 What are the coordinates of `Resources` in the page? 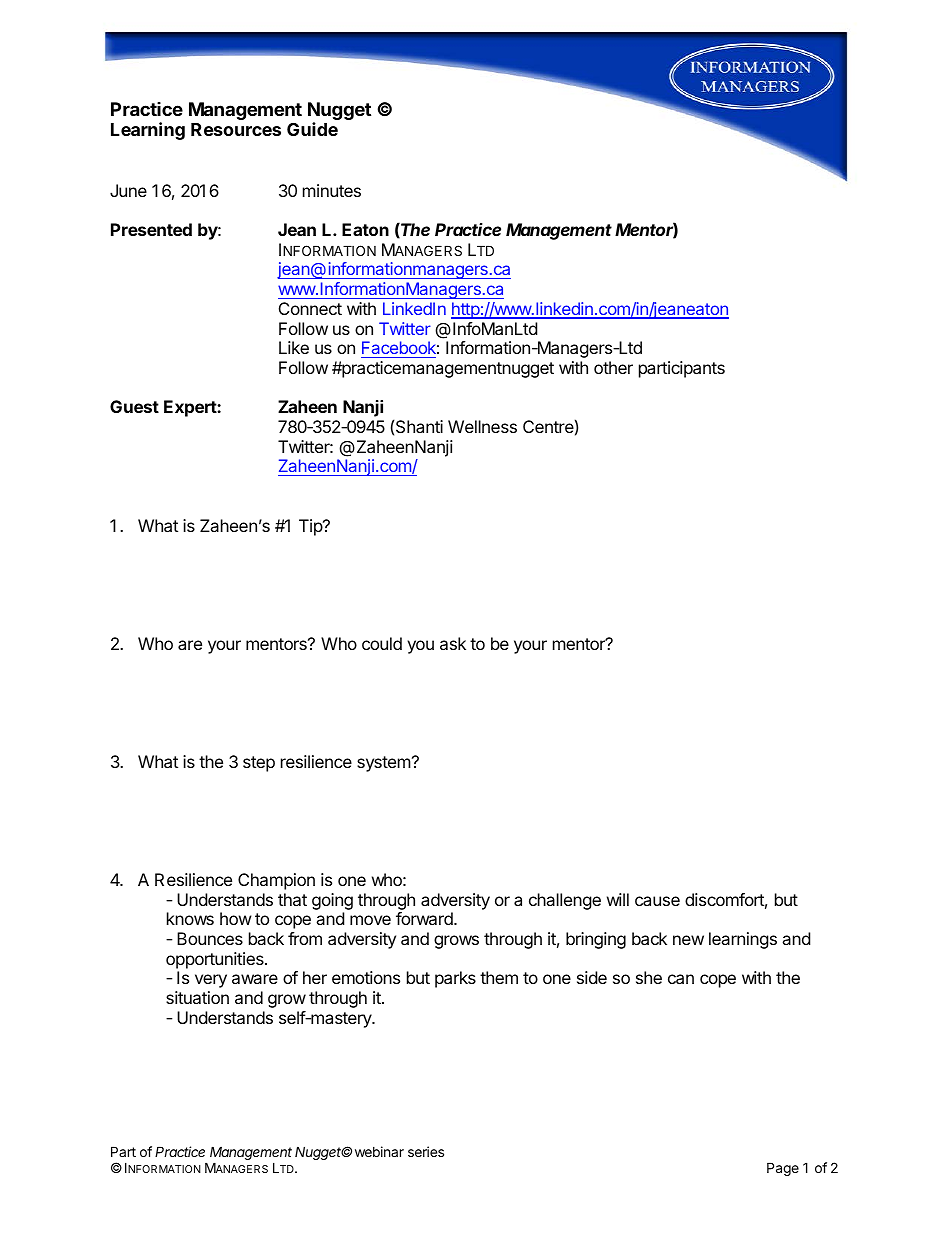 It's located at (236, 129).
